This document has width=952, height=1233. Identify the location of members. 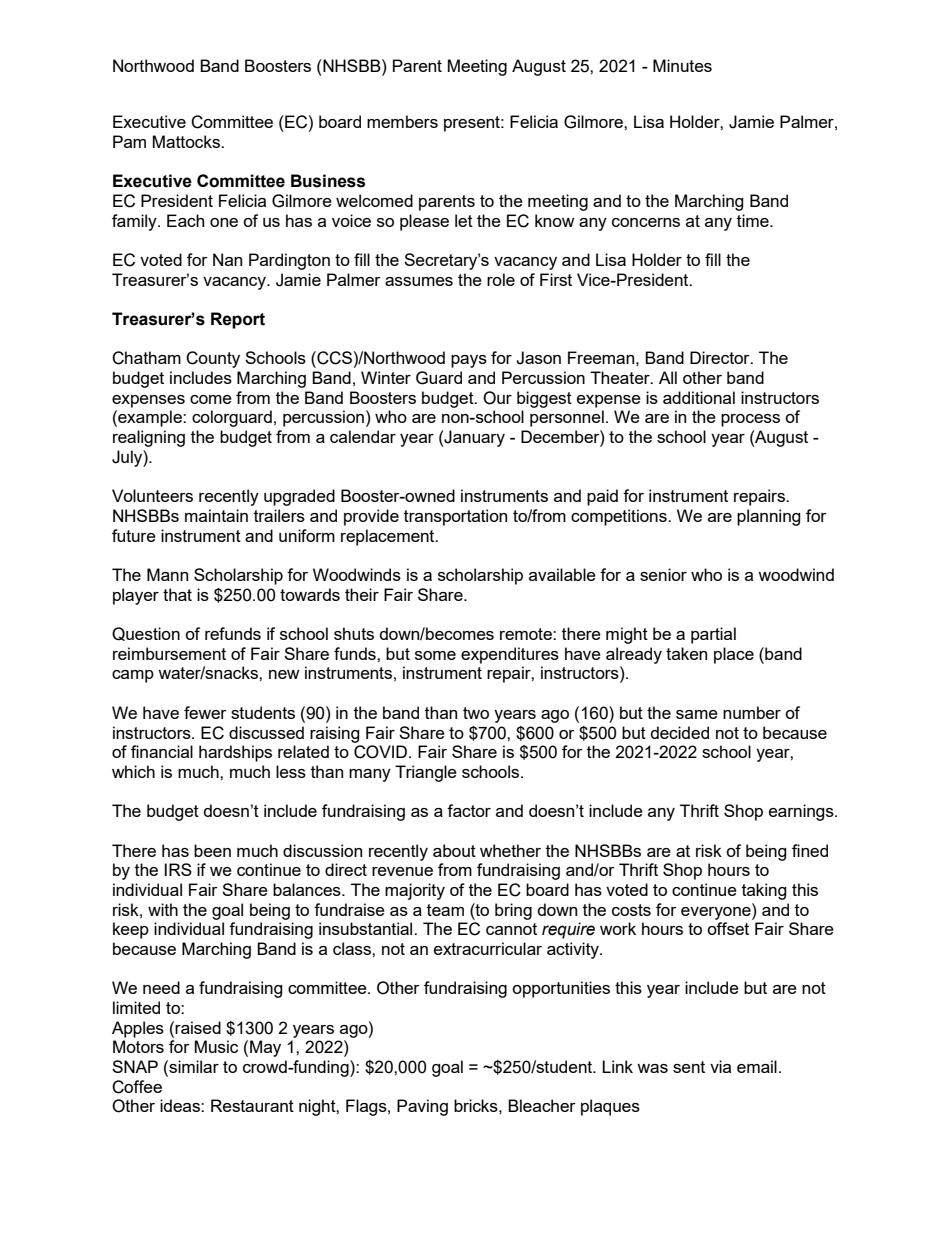
(402, 121).
